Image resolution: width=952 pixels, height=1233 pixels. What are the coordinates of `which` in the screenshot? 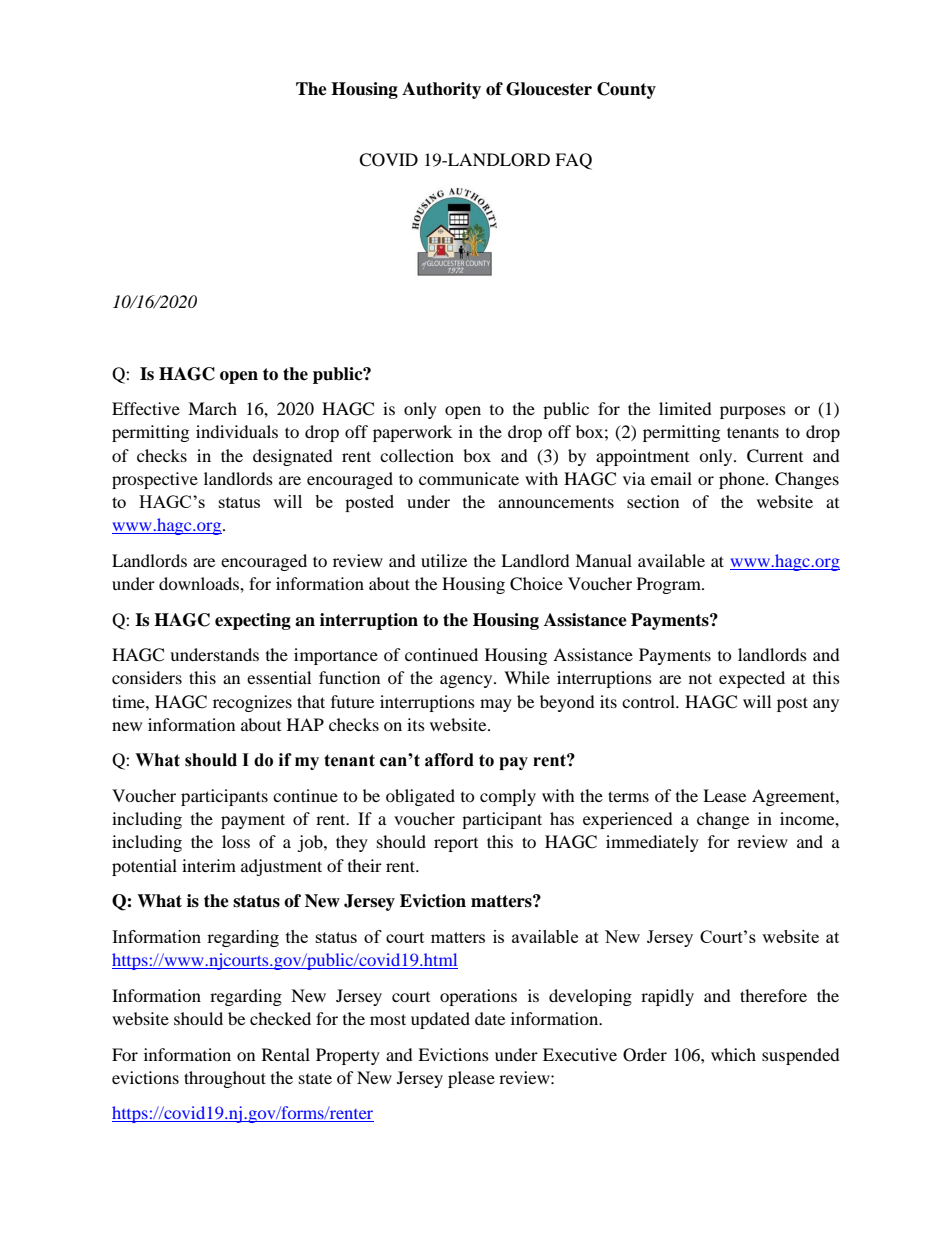 It's located at (733, 1054).
